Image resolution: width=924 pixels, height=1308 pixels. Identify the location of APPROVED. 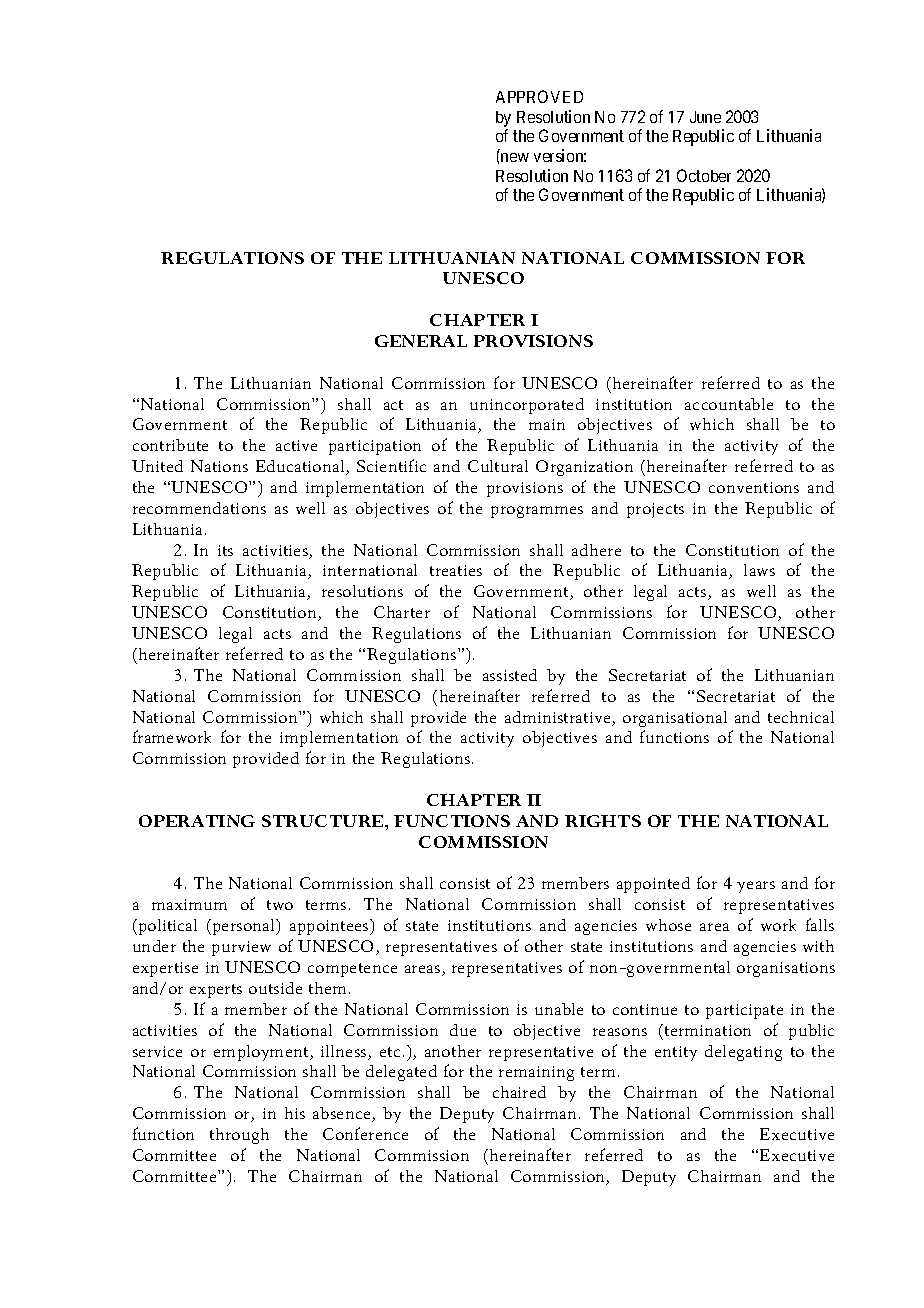
(539, 96).
